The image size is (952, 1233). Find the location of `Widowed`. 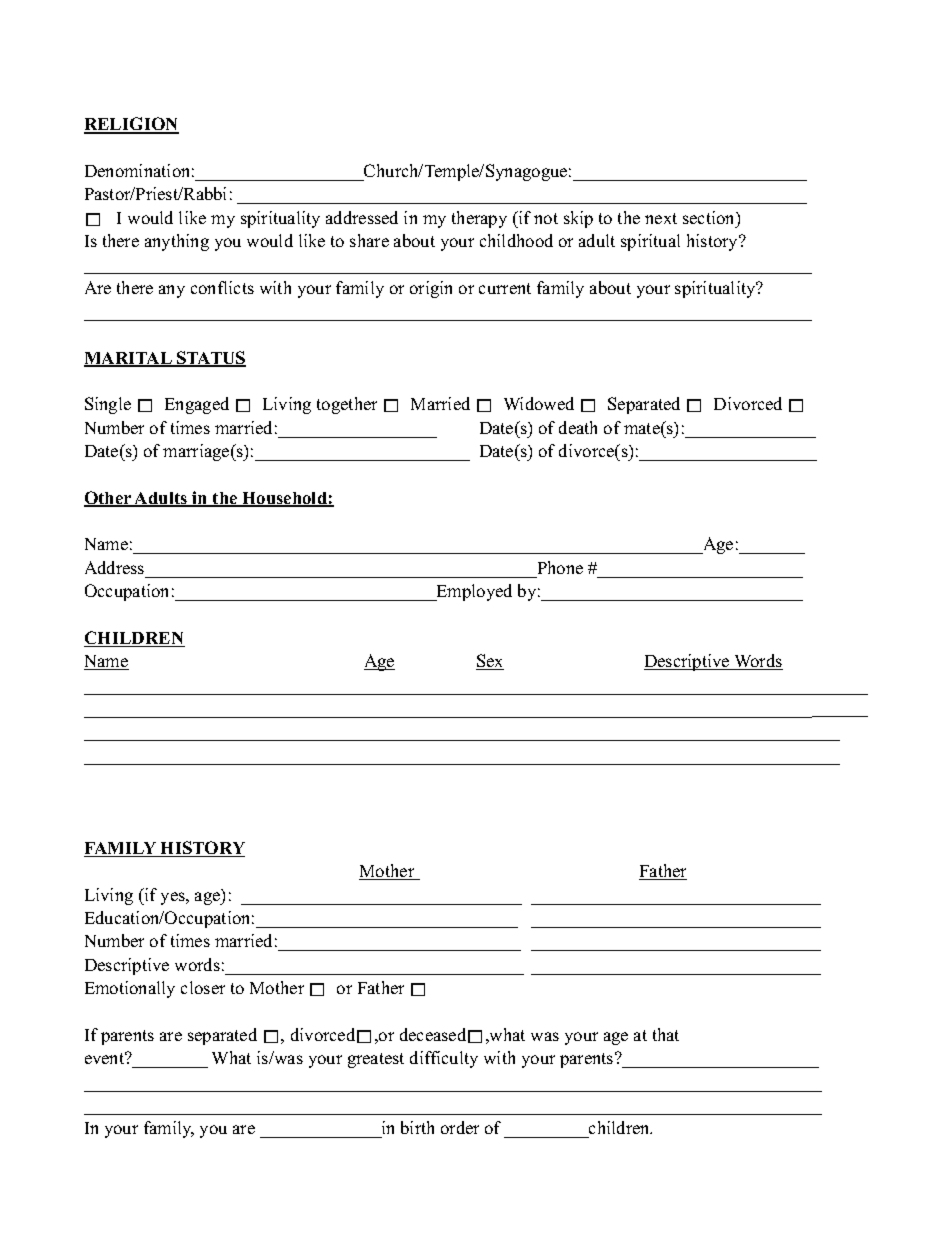

Widowed is located at coordinates (539, 403).
